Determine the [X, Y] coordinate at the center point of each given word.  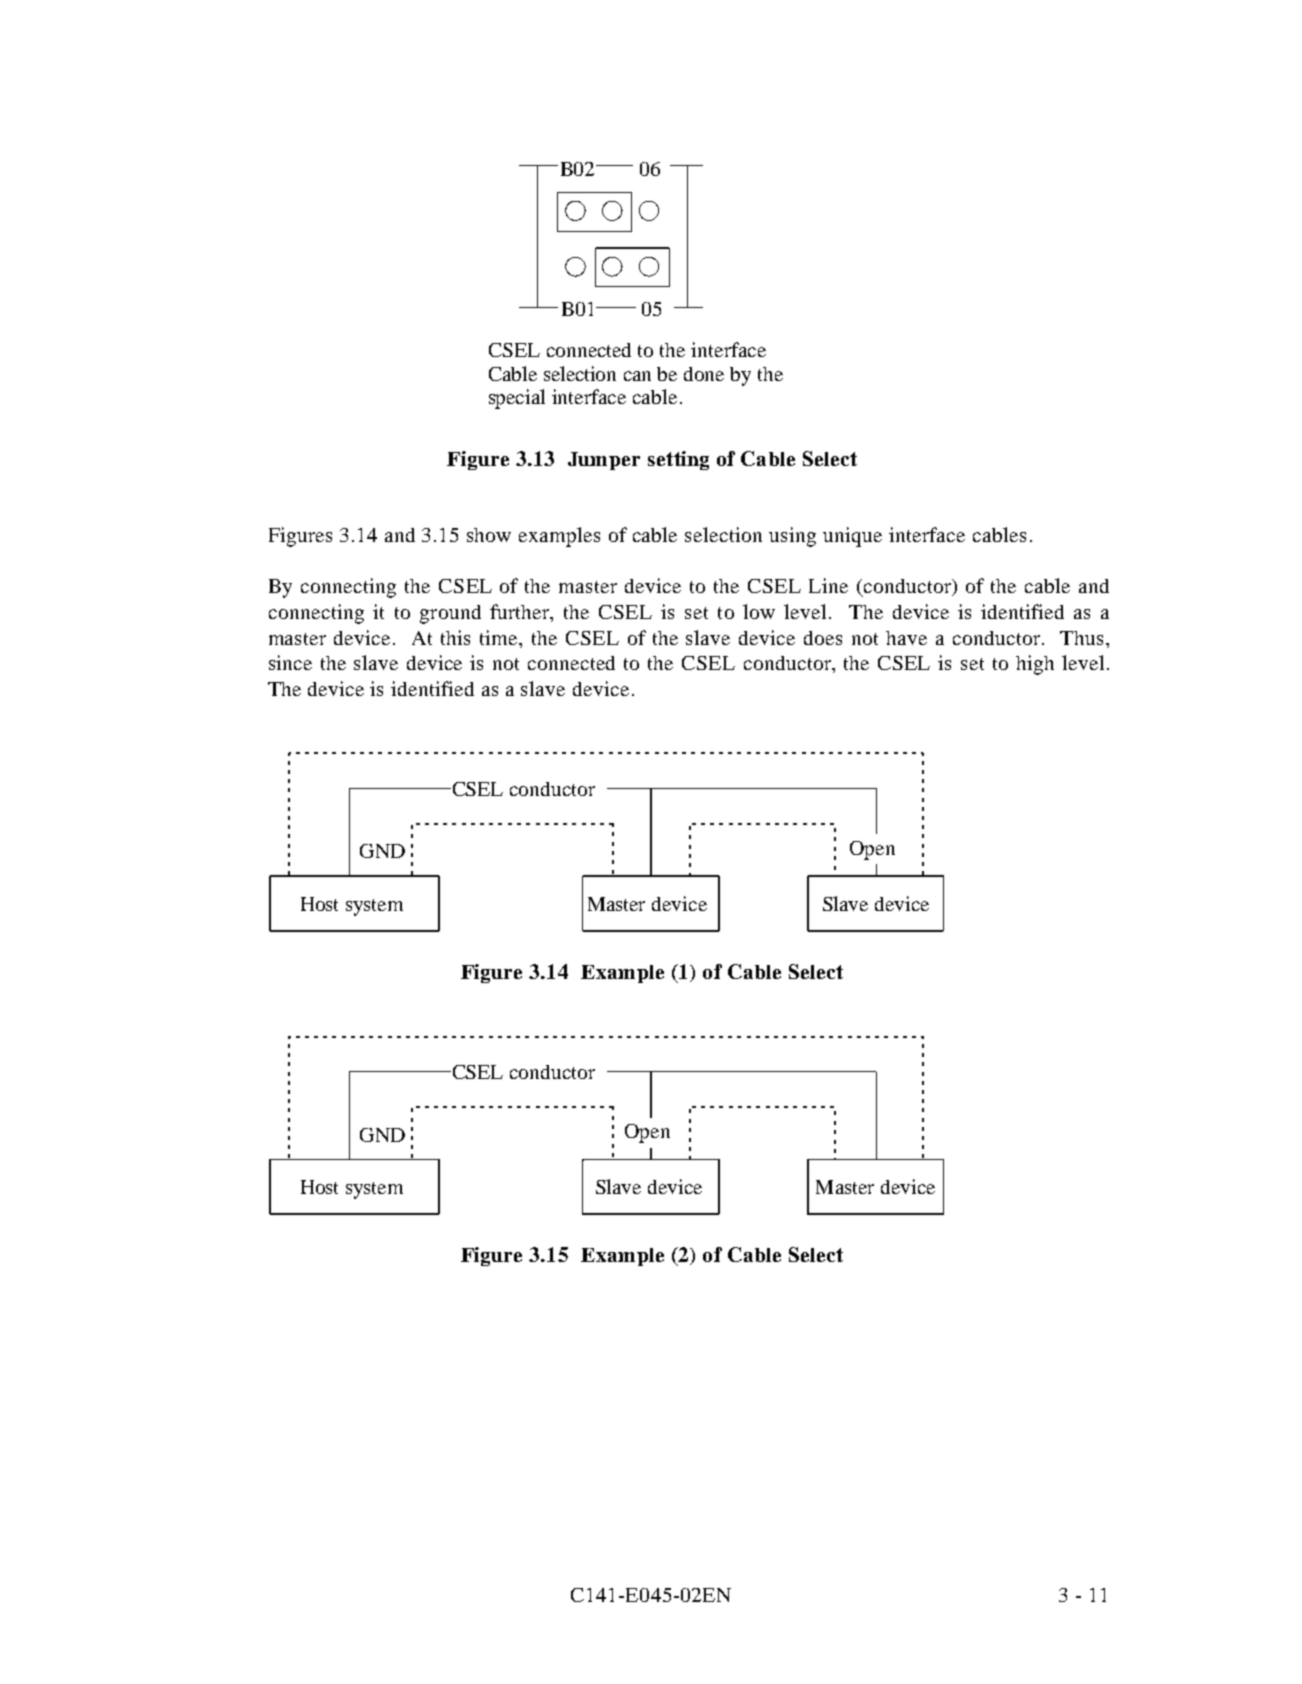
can [637, 376]
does [823, 638]
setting [678, 460]
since [290, 662]
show [489, 535]
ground [450, 614]
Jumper [604, 461]
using [792, 537]
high [1035, 665]
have [906, 638]
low [759, 611]
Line [828, 585]
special [517, 399]
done [704, 374]
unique [852, 537]
